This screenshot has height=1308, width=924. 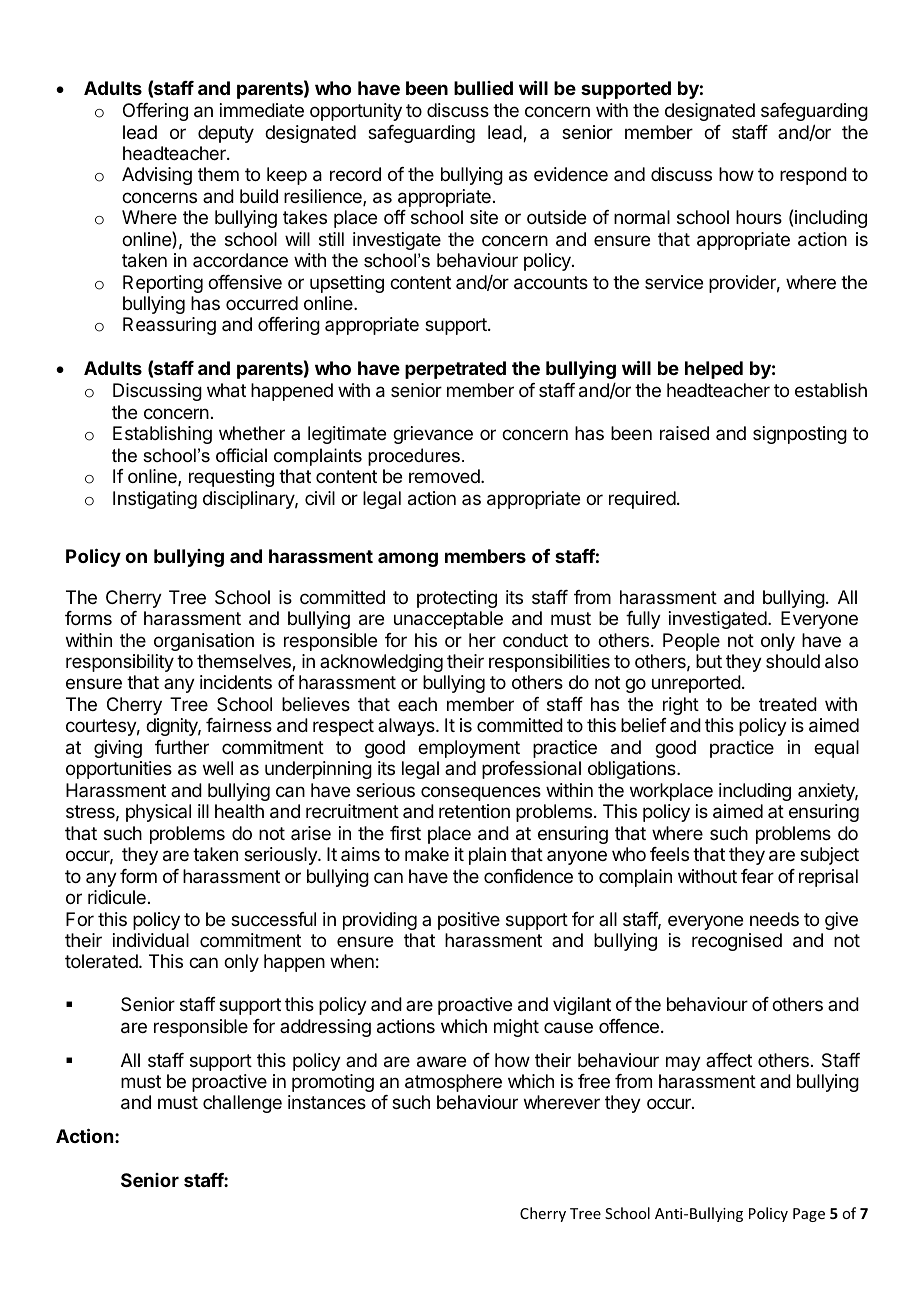 I want to click on deputy, so click(x=226, y=134).
